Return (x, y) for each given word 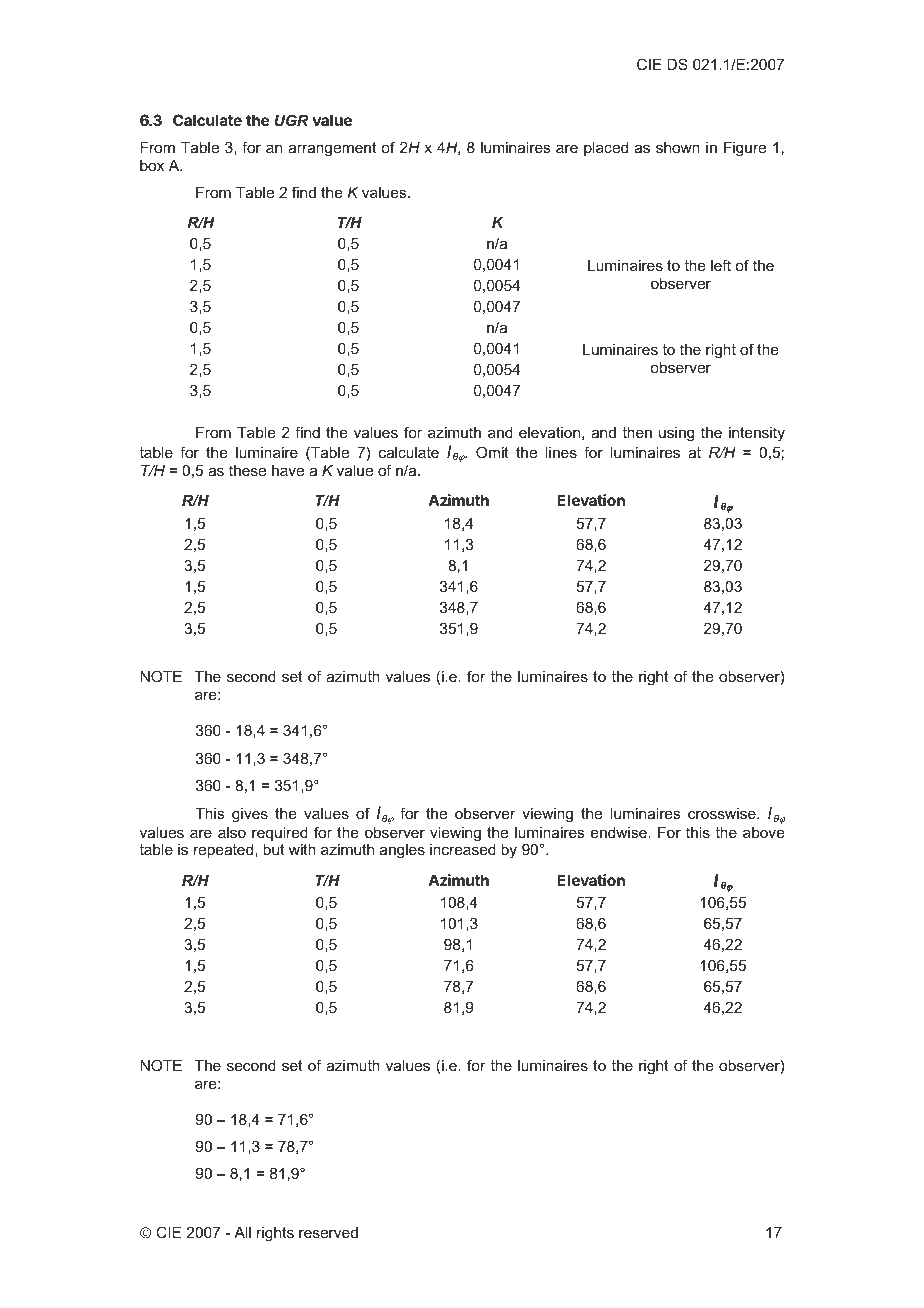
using (676, 434)
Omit (492, 452)
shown (678, 147)
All (242, 1232)
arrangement (332, 149)
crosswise (723, 813)
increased (463, 849)
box (152, 165)
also (232, 832)
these (247, 470)
